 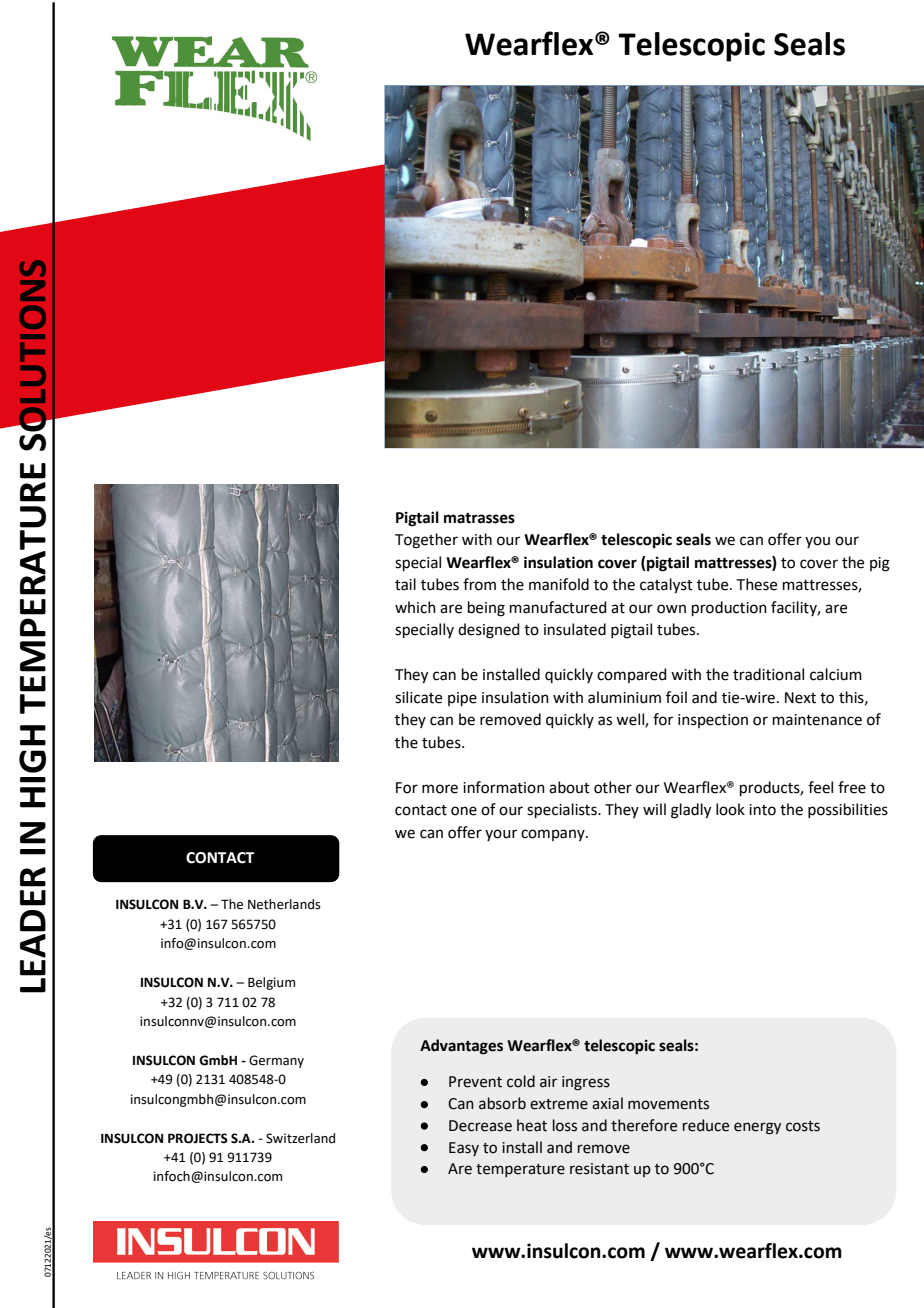 I want to click on more, so click(x=440, y=789).
